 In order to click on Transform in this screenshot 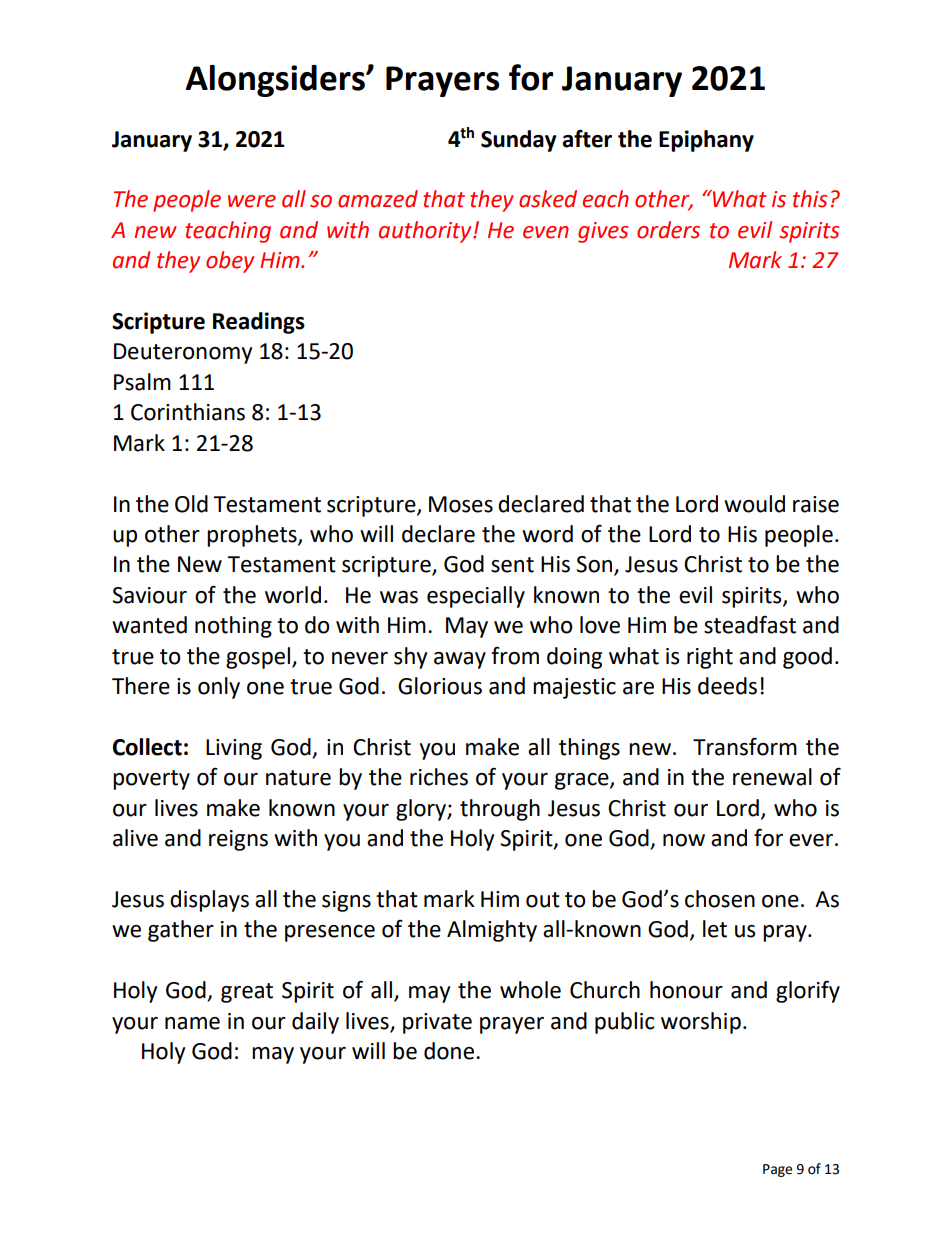, I will do `click(745, 746)`.
